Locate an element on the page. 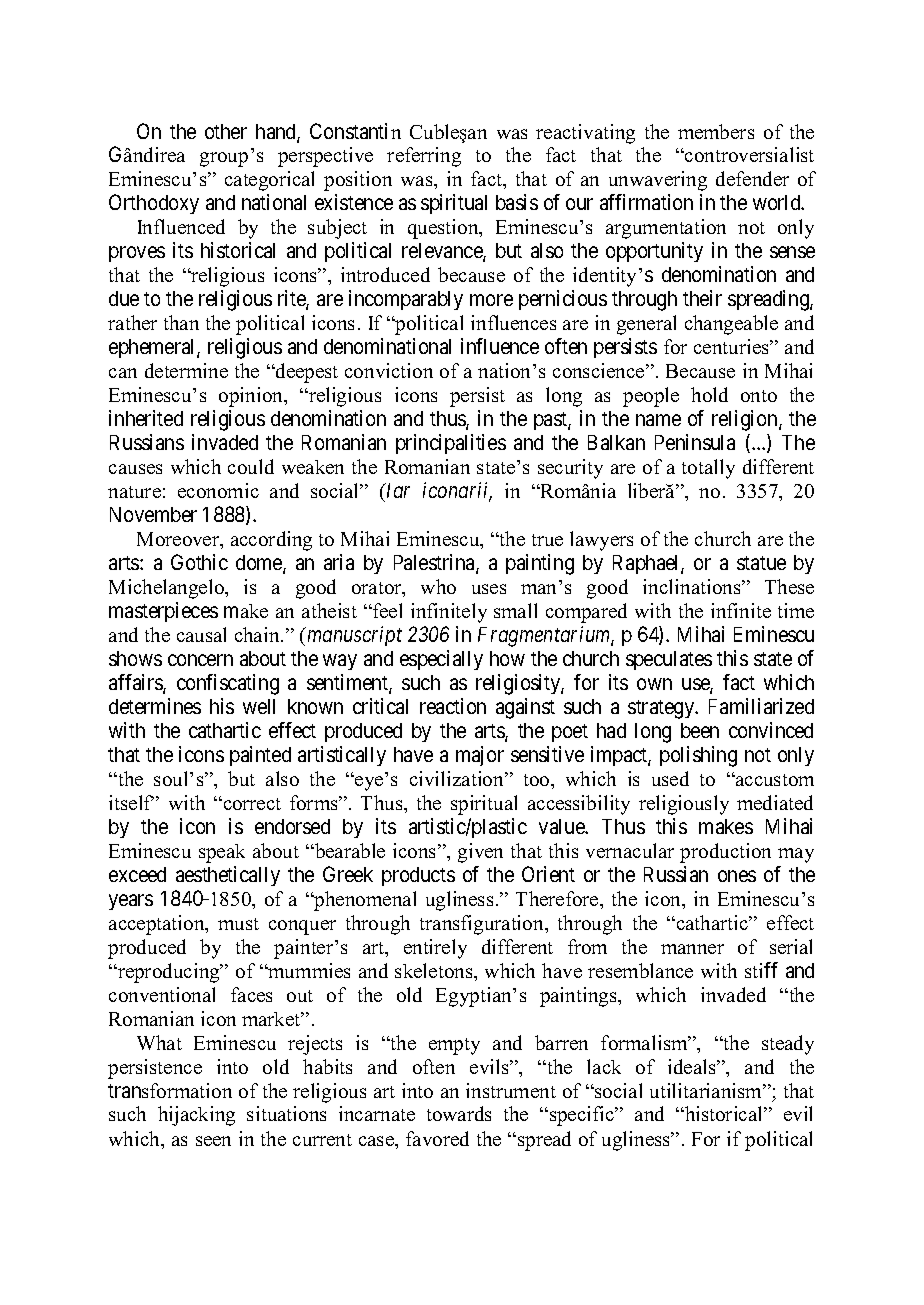  members is located at coordinates (716, 131).
